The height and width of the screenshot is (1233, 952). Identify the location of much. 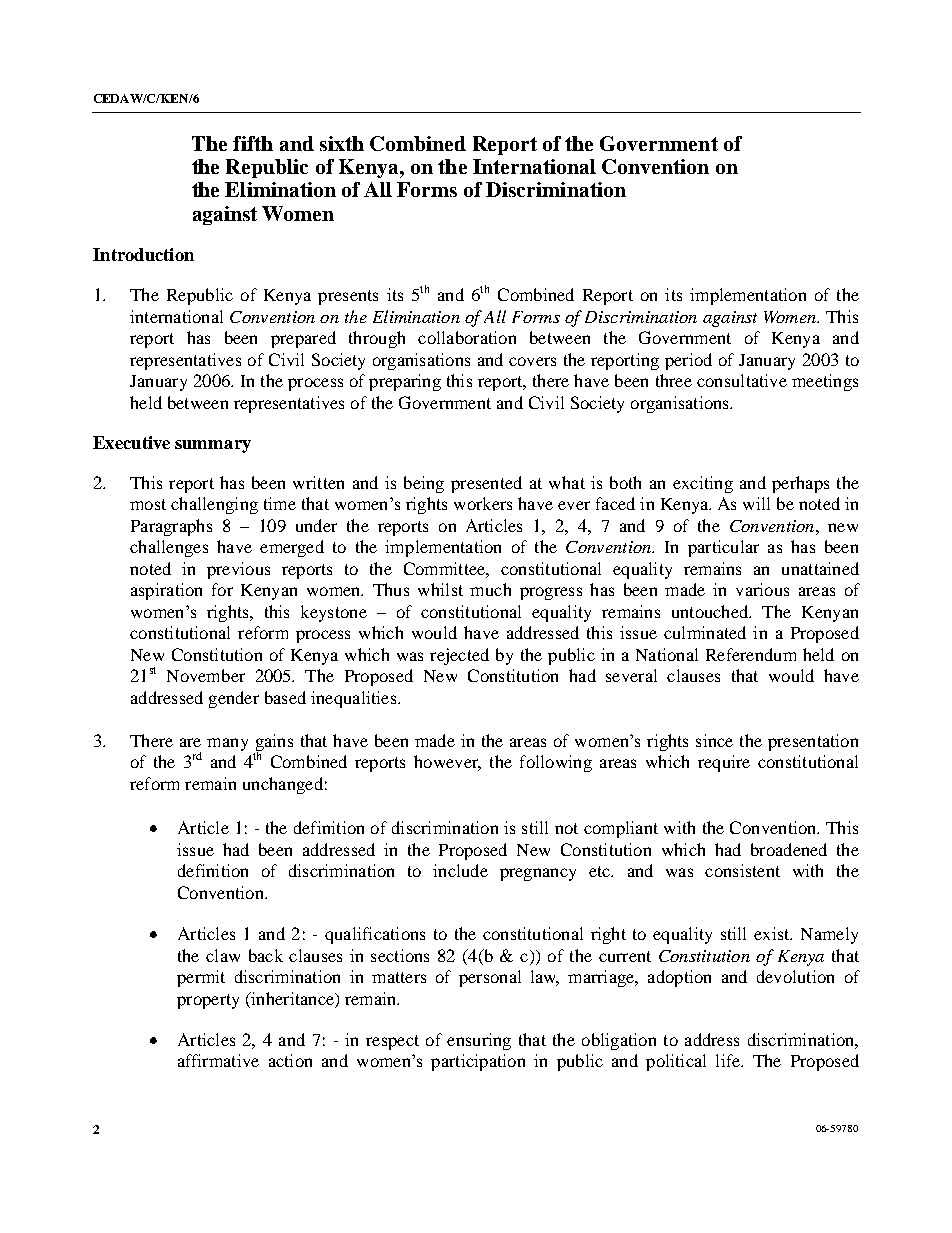
(490, 589).
